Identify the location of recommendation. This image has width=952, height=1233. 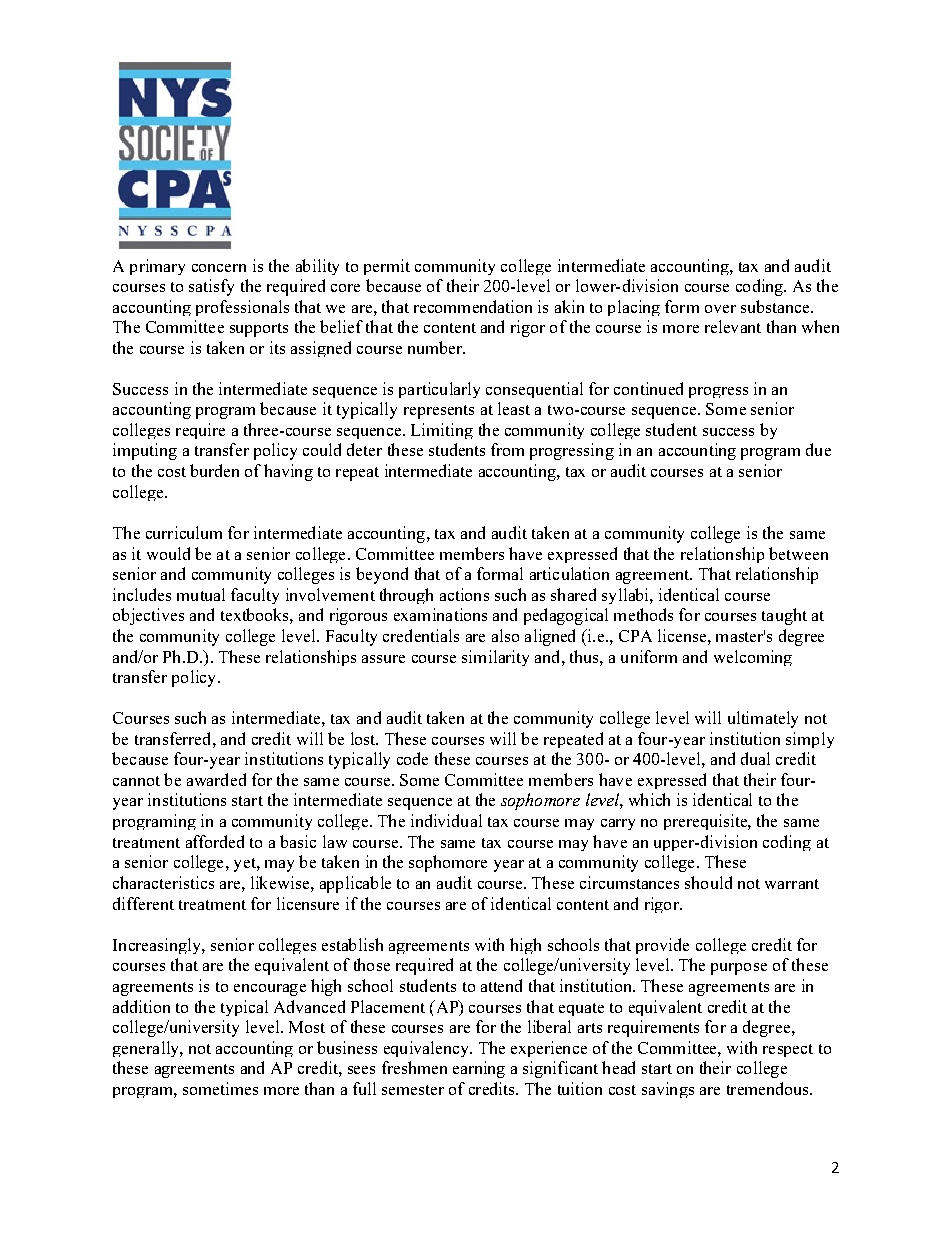
(473, 306).
